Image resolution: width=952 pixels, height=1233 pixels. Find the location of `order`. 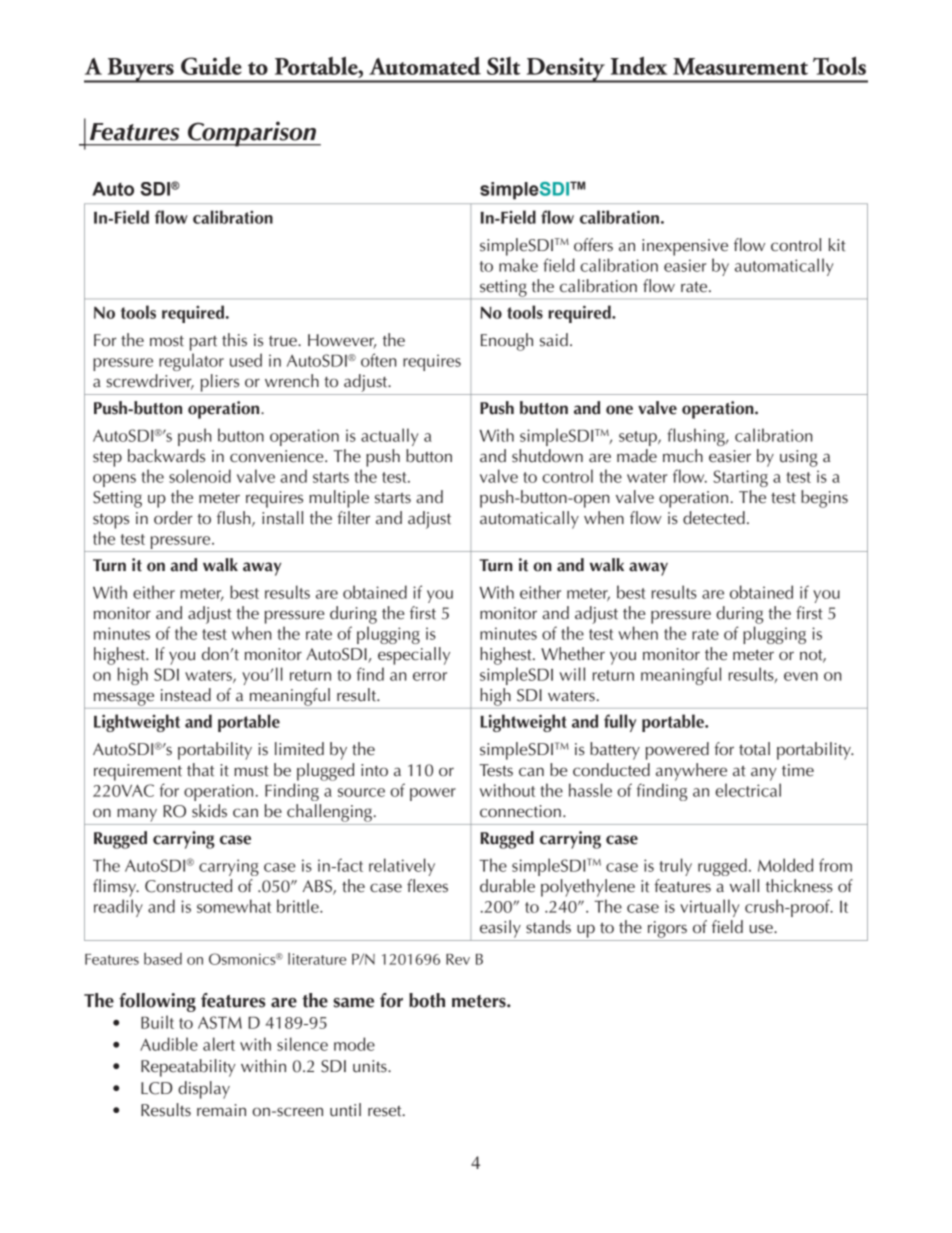

order is located at coordinates (173, 518).
